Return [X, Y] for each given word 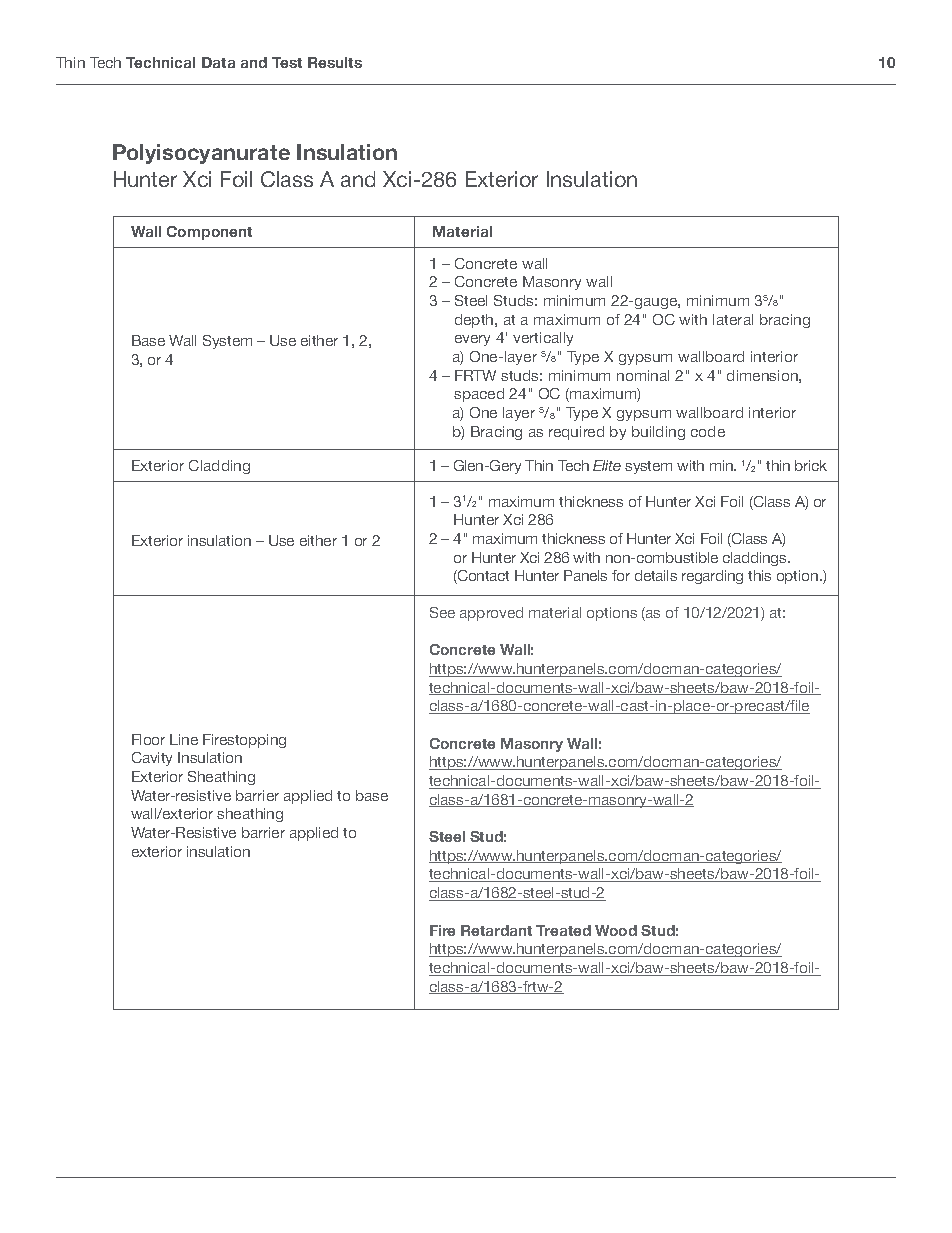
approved [491, 614]
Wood [616, 930]
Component [209, 233]
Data [218, 62]
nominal [643, 375]
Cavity [152, 759]
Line [184, 739]
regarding [712, 577]
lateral [733, 319]
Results [335, 62]
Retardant [496, 930]
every [472, 340]
